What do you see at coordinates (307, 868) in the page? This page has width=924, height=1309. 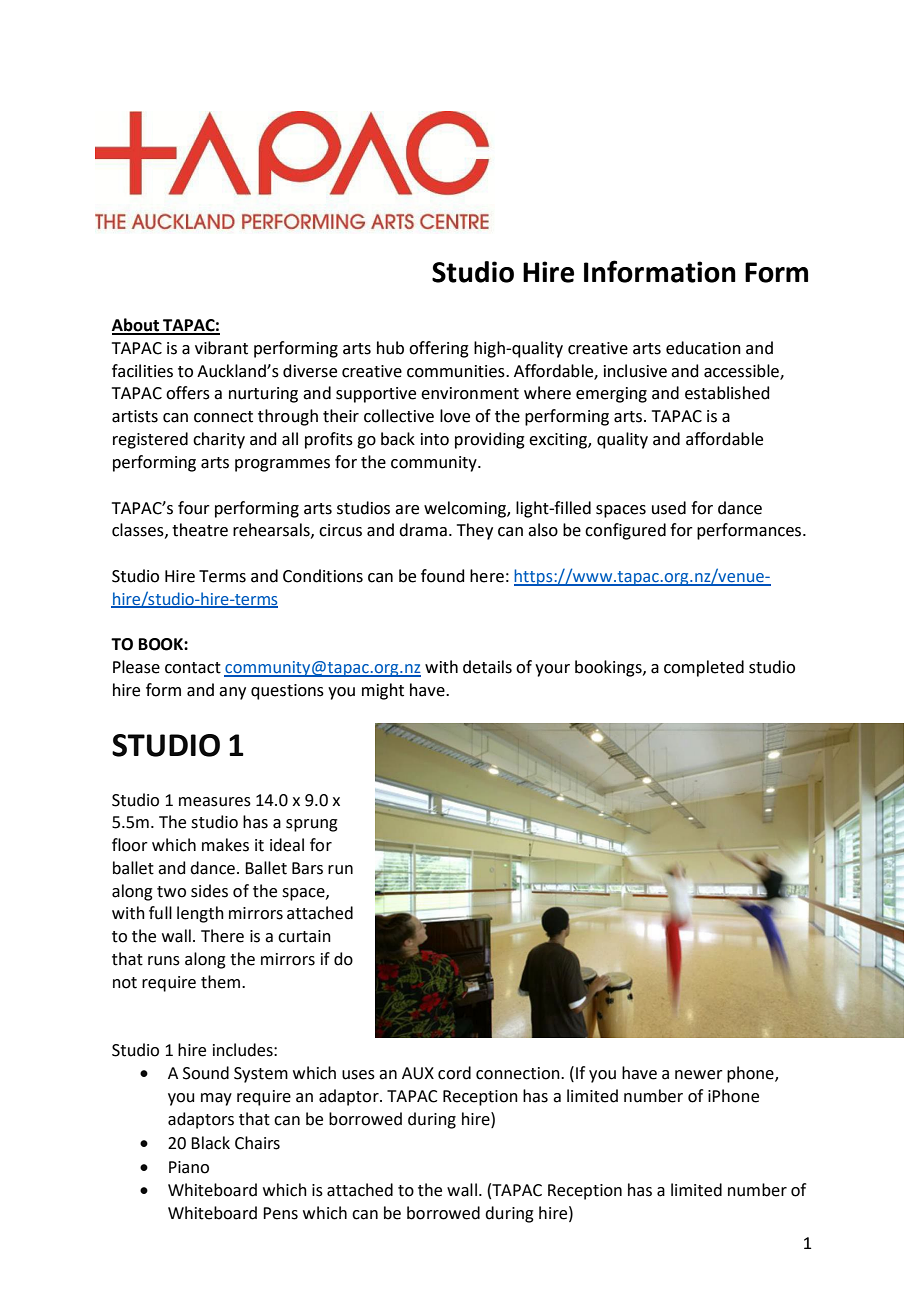 I see `Bars` at bounding box center [307, 868].
